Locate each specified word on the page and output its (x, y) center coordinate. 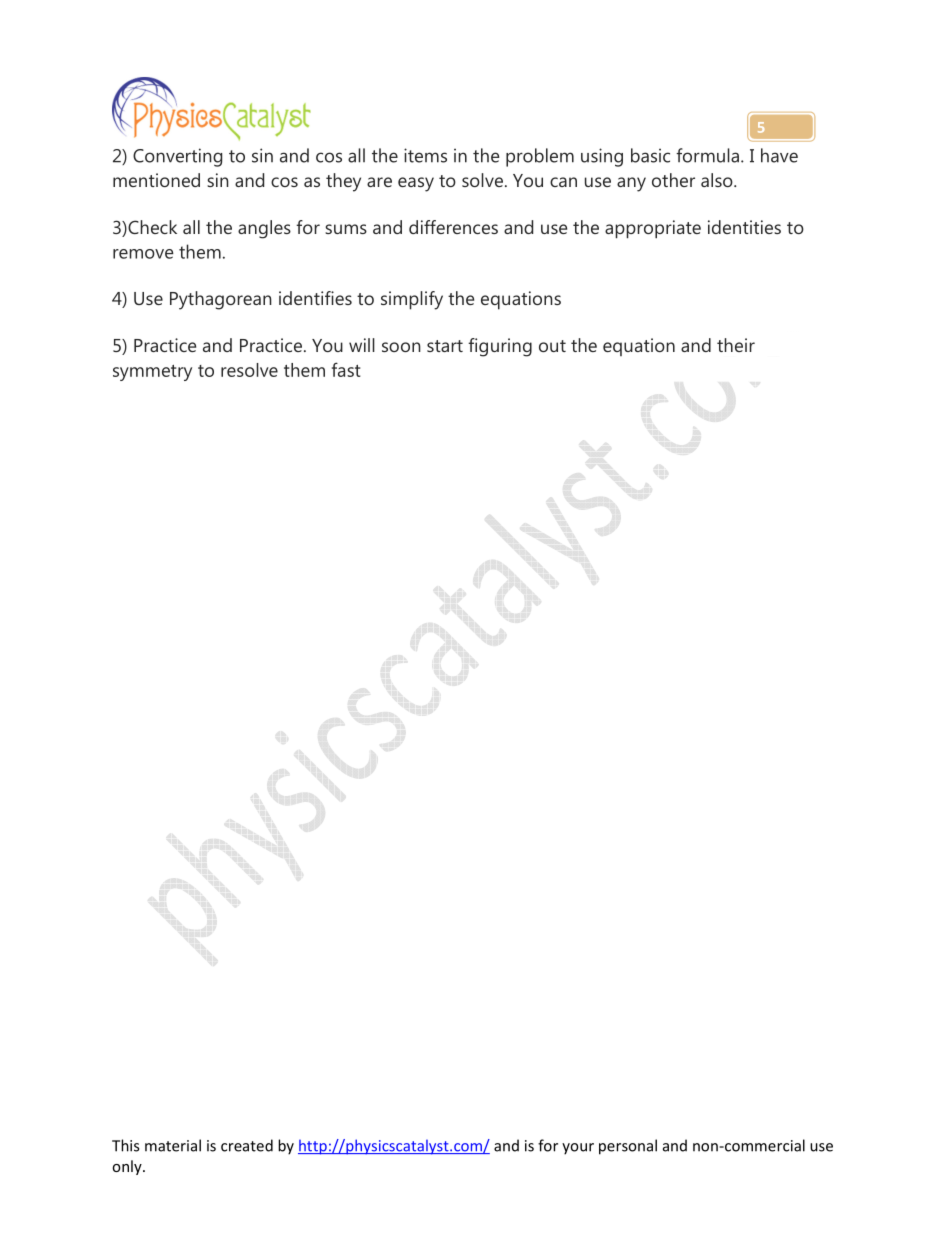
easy (416, 184)
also (718, 180)
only (128, 1167)
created (247, 1145)
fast (346, 369)
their (736, 345)
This (125, 1145)
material (173, 1145)
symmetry (152, 373)
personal (628, 1147)
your (578, 1149)
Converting (177, 157)
